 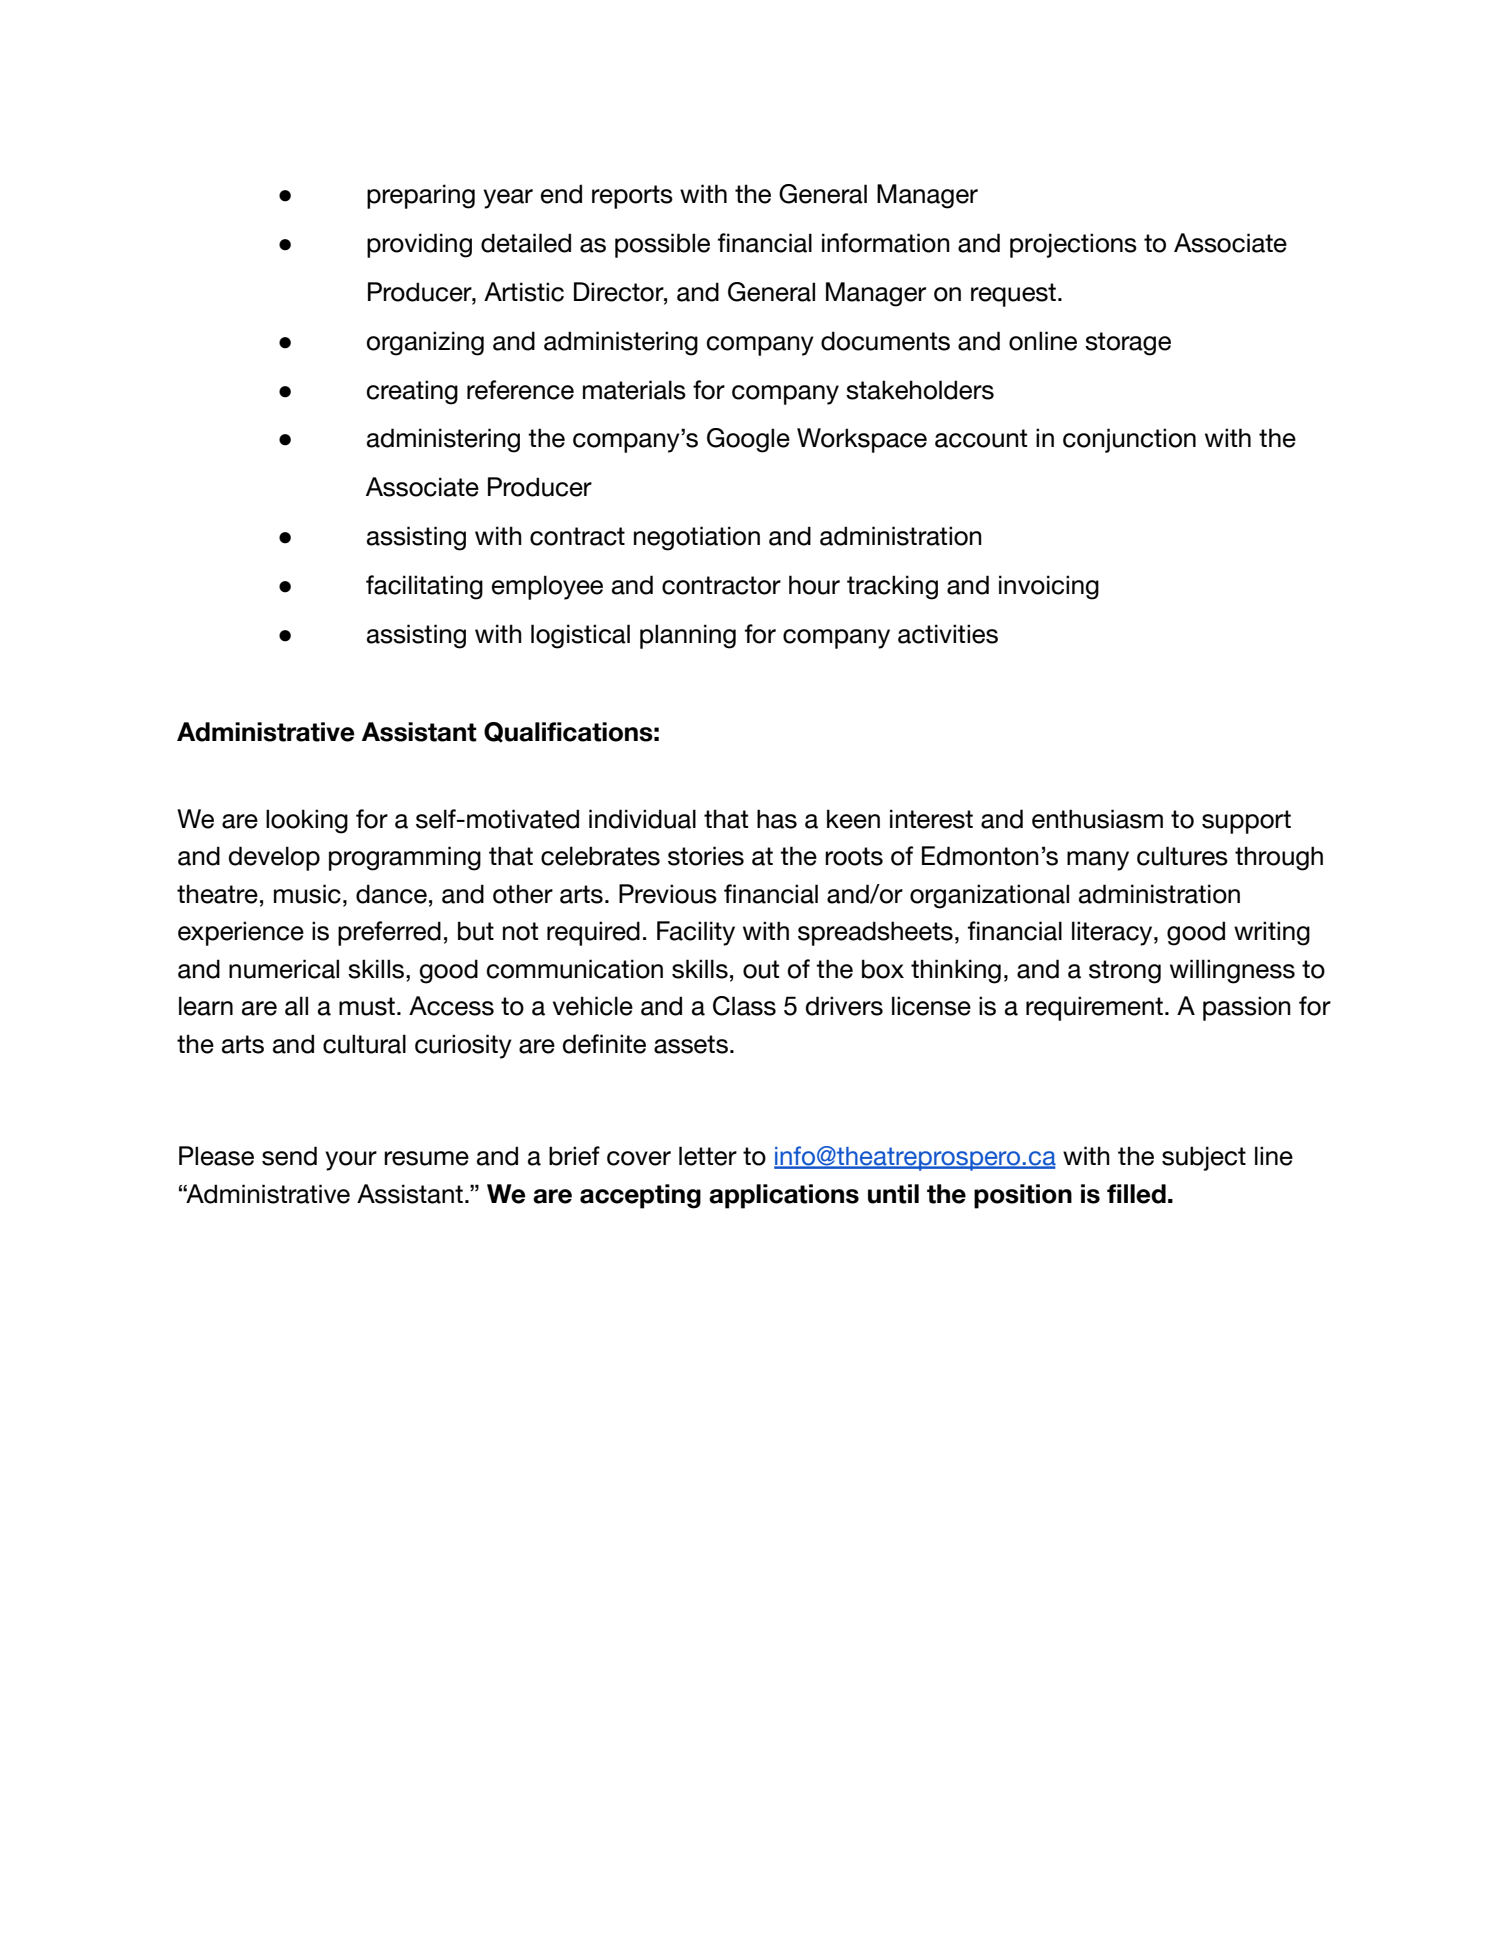 What do you see at coordinates (1073, 245) in the document?
I see `projections` at bounding box center [1073, 245].
